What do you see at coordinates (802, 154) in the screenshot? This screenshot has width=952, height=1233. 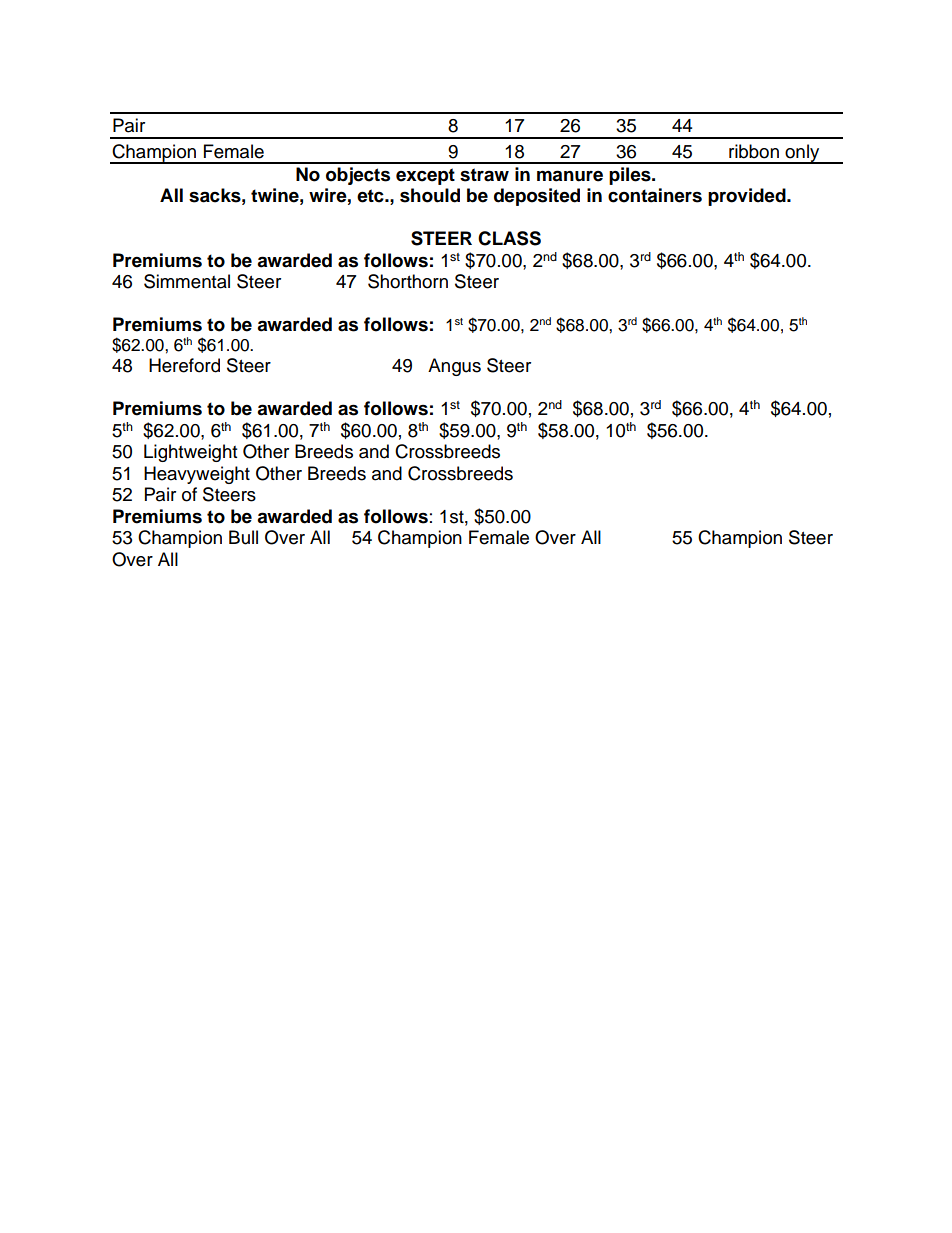 I see `only` at bounding box center [802, 154].
